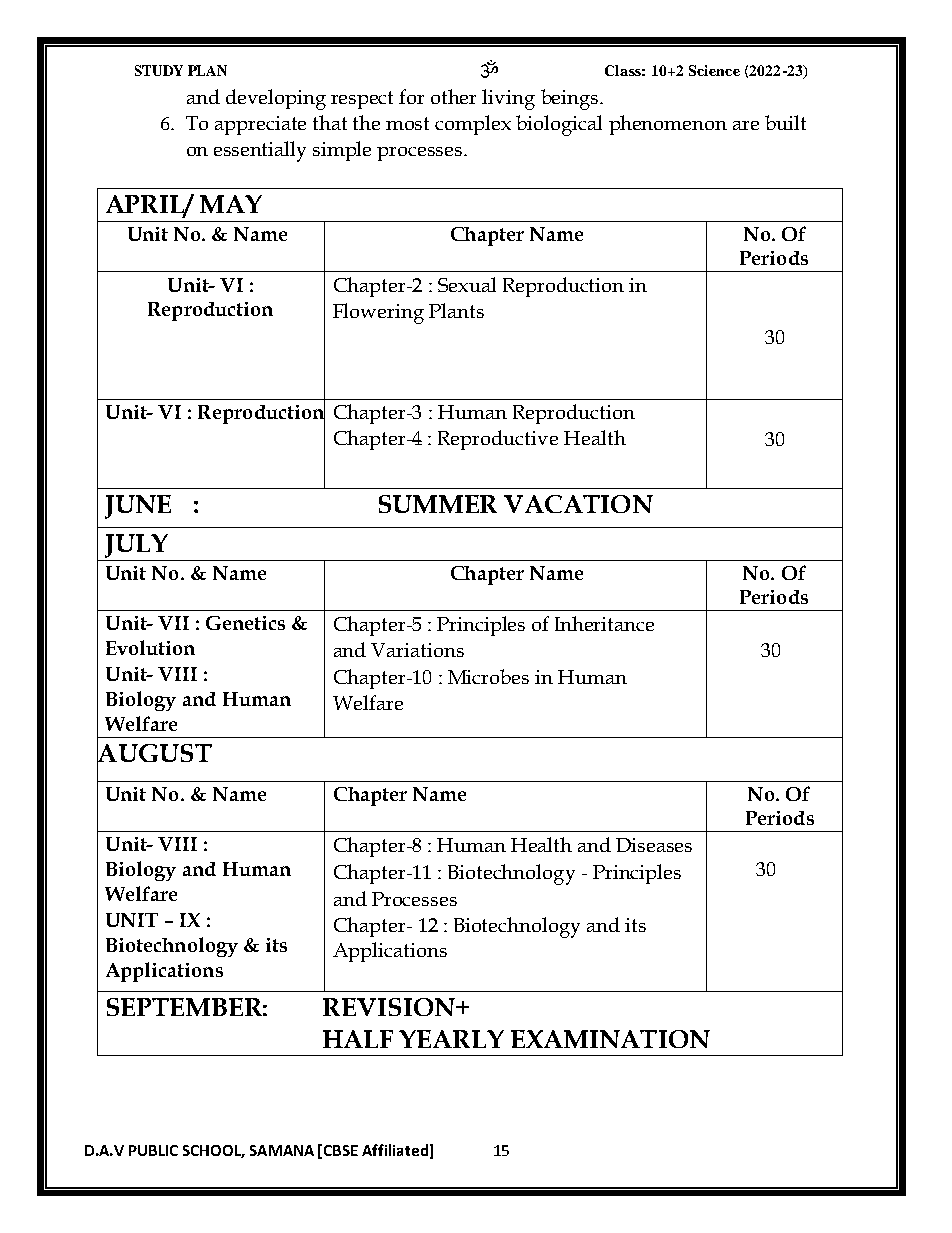  What do you see at coordinates (654, 845) in the page?
I see `Diseases` at bounding box center [654, 845].
